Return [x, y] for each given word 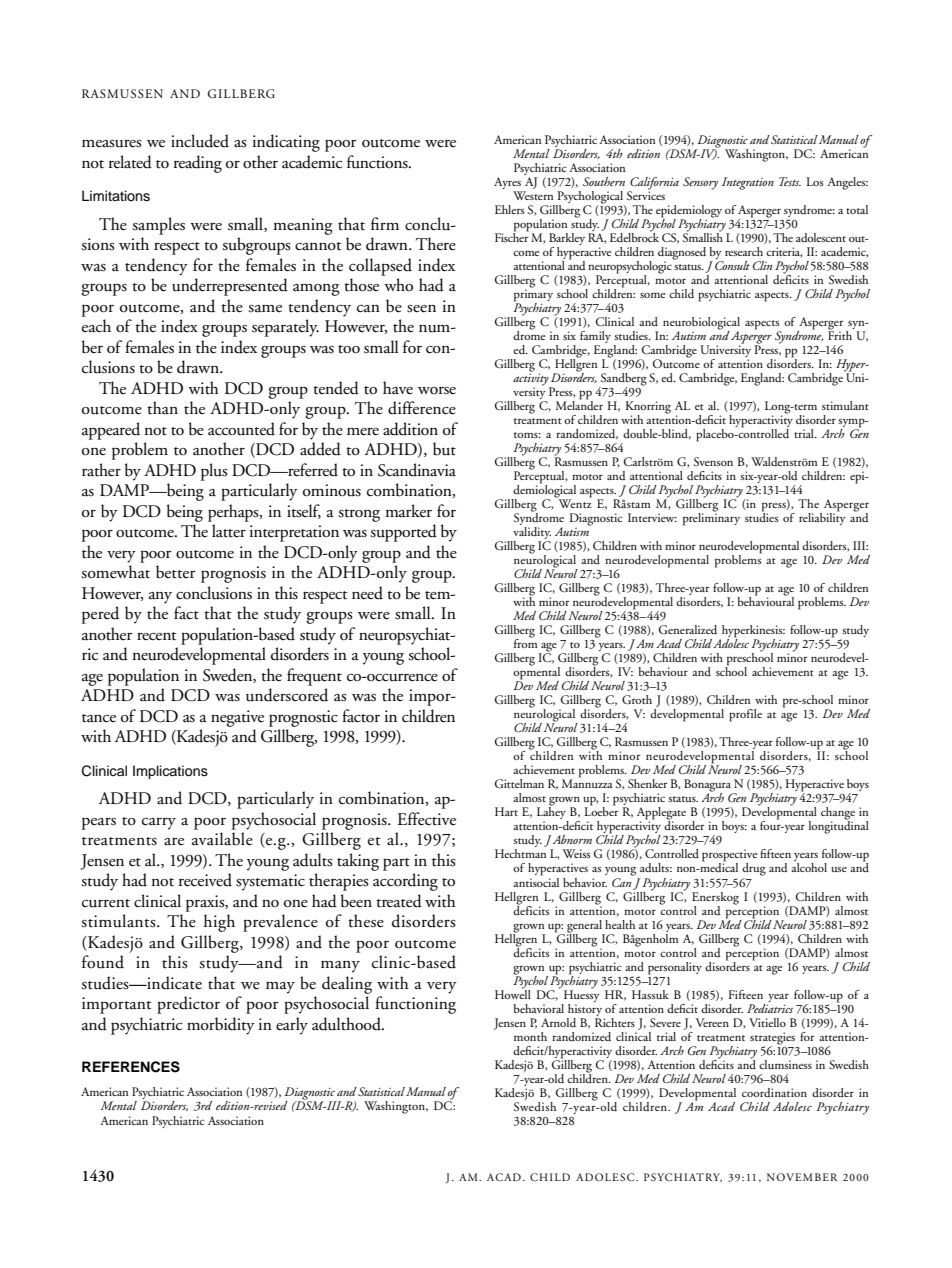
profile [745, 715]
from [526, 642]
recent [157, 636]
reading [198, 164]
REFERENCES [131, 1067]
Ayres [507, 183]
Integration [748, 183]
